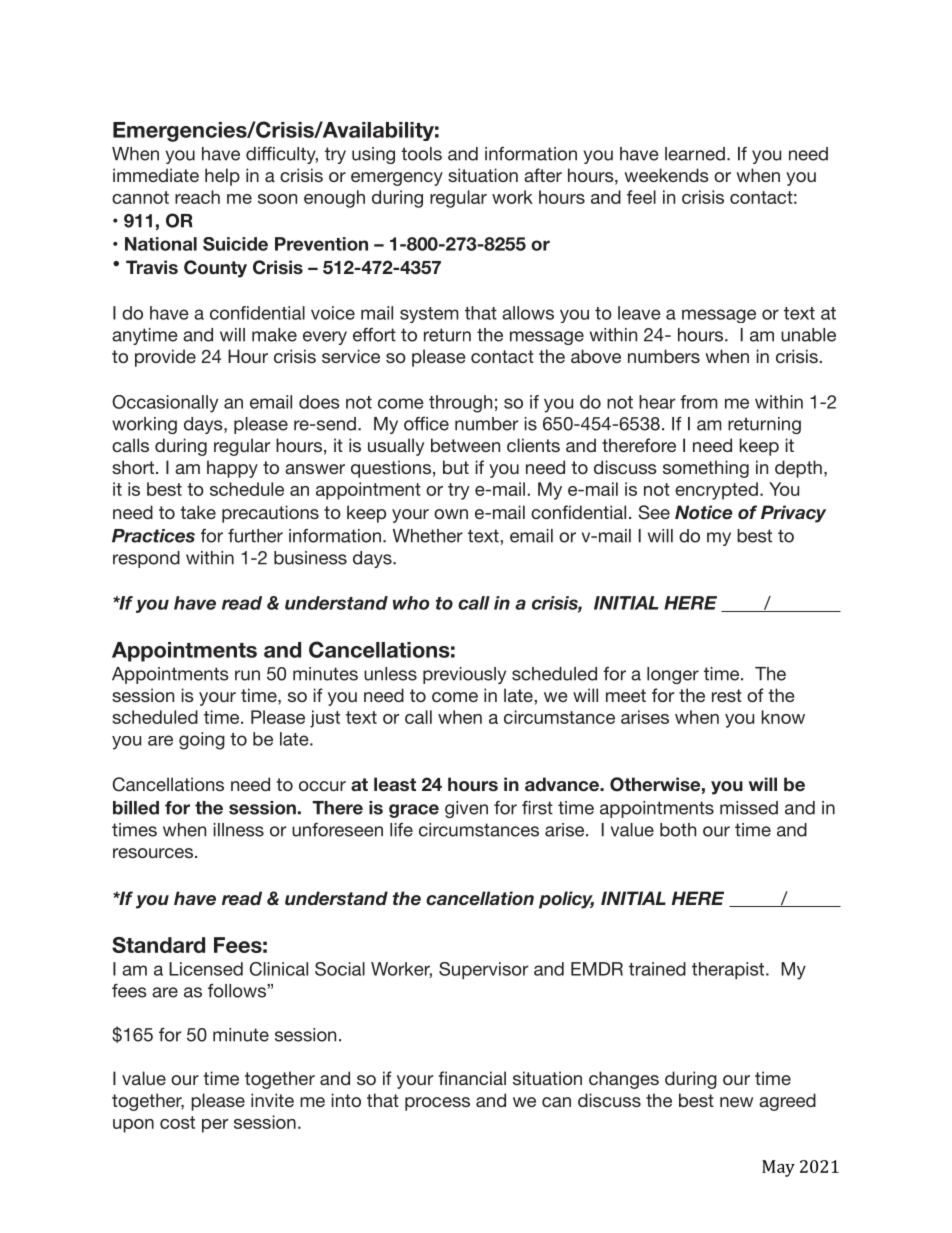  I want to click on cost, so click(177, 1122).
